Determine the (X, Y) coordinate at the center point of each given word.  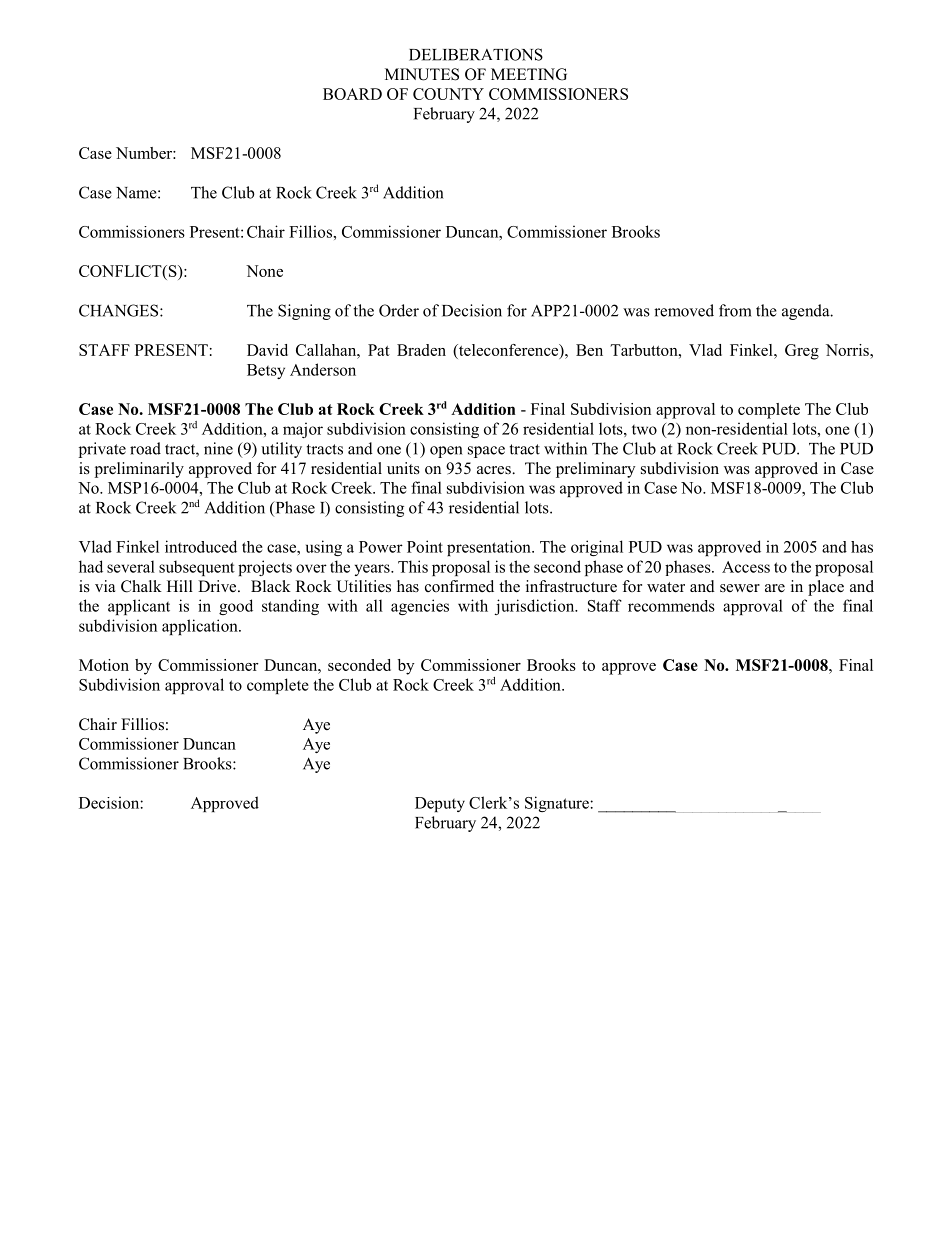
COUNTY (448, 94)
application (201, 627)
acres (495, 470)
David (267, 350)
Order (399, 310)
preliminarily (139, 470)
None (264, 271)
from (735, 310)
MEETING (529, 74)
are (775, 588)
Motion (104, 665)
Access (746, 567)
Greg (802, 352)
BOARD (352, 94)
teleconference (509, 351)
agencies (420, 607)
